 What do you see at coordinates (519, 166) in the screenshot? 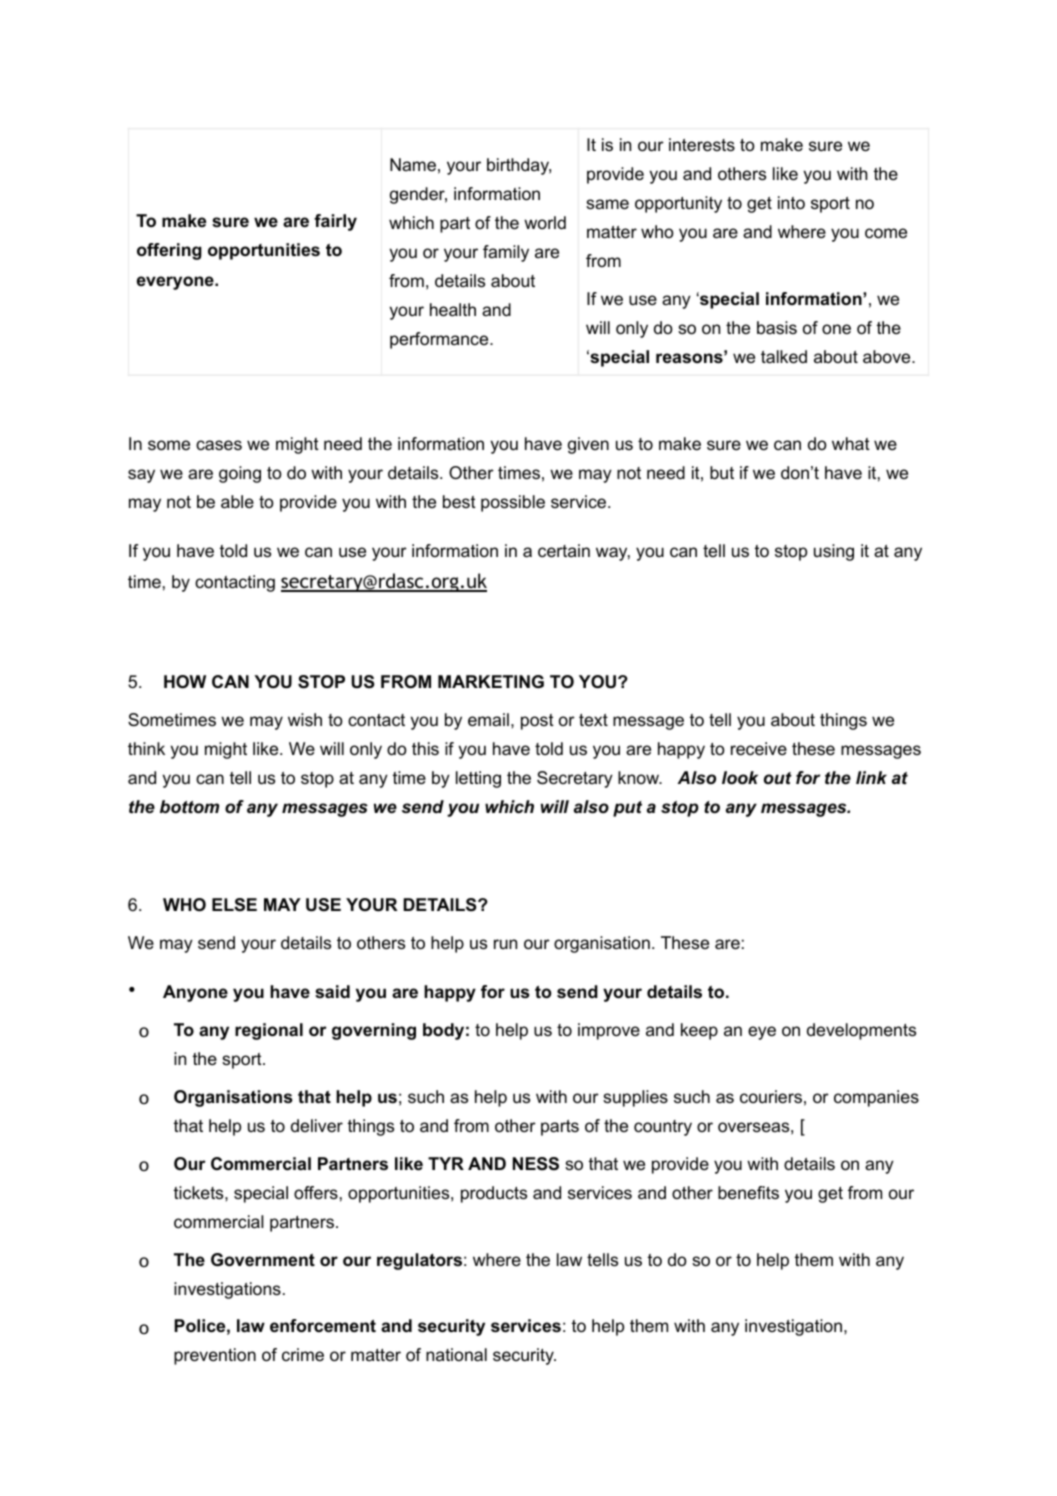
I see `birthday` at bounding box center [519, 166].
